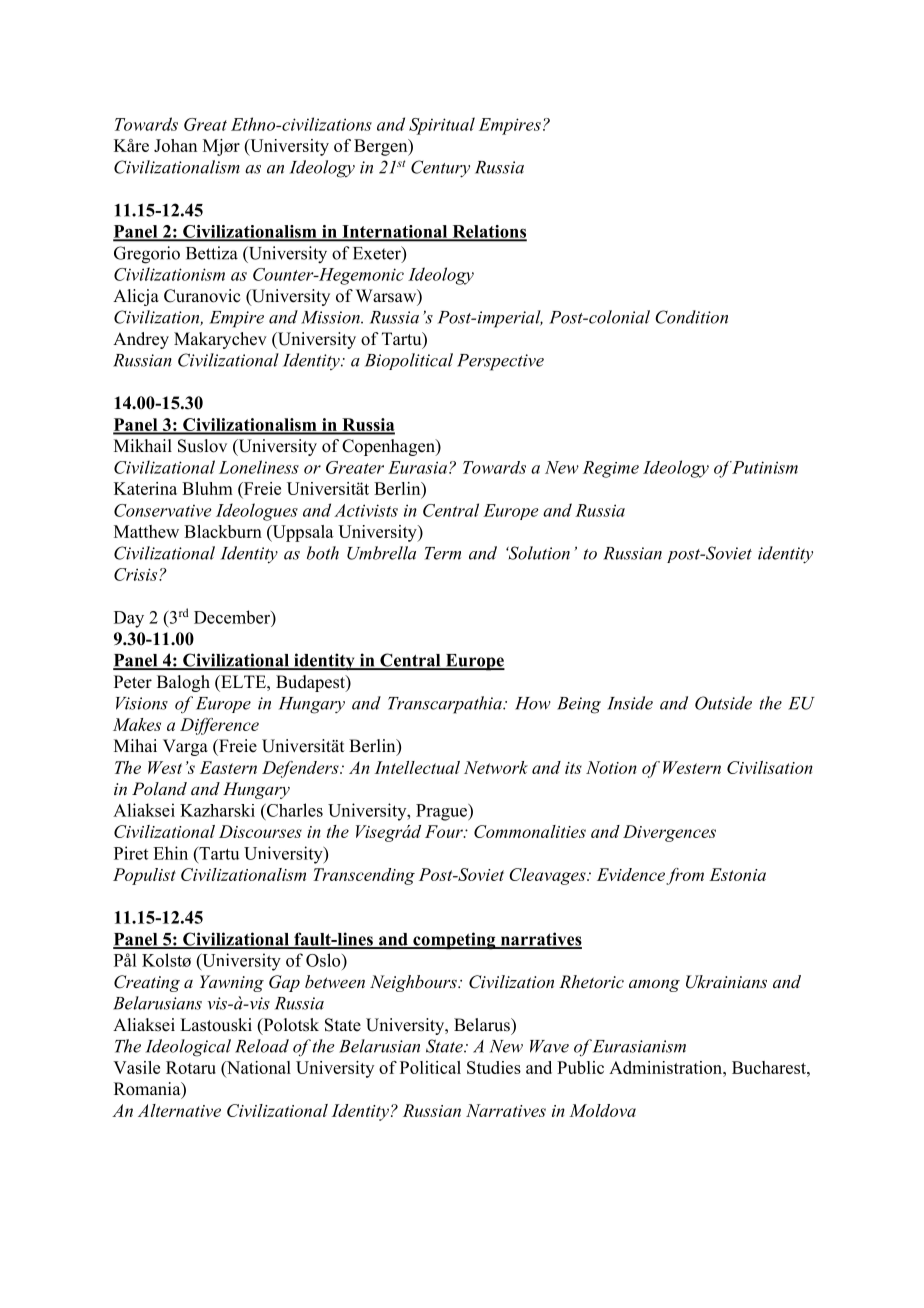  What do you see at coordinates (723, 703) in the image?
I see `Outside` at bounding box center [723, 703].
